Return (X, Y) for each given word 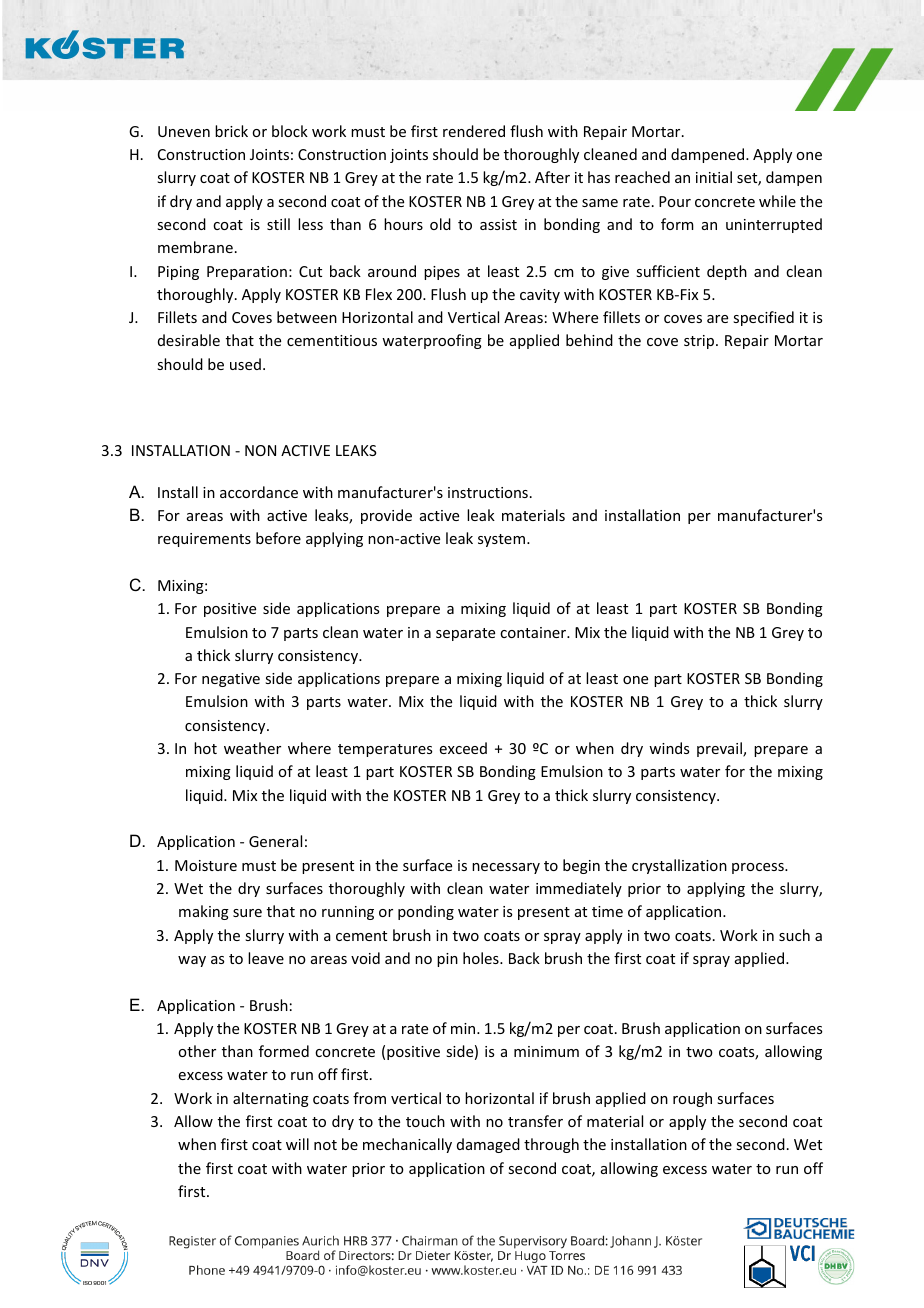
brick (231, 131)
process (759, 868)
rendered (474, 131)
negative (231, 680)
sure (247, 913)
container (534, 632)
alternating (271, 1099)
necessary (506, 868)
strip (700, 342)
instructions (488, 492)
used (245, 364)
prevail (720, 749)
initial (714, 177)
